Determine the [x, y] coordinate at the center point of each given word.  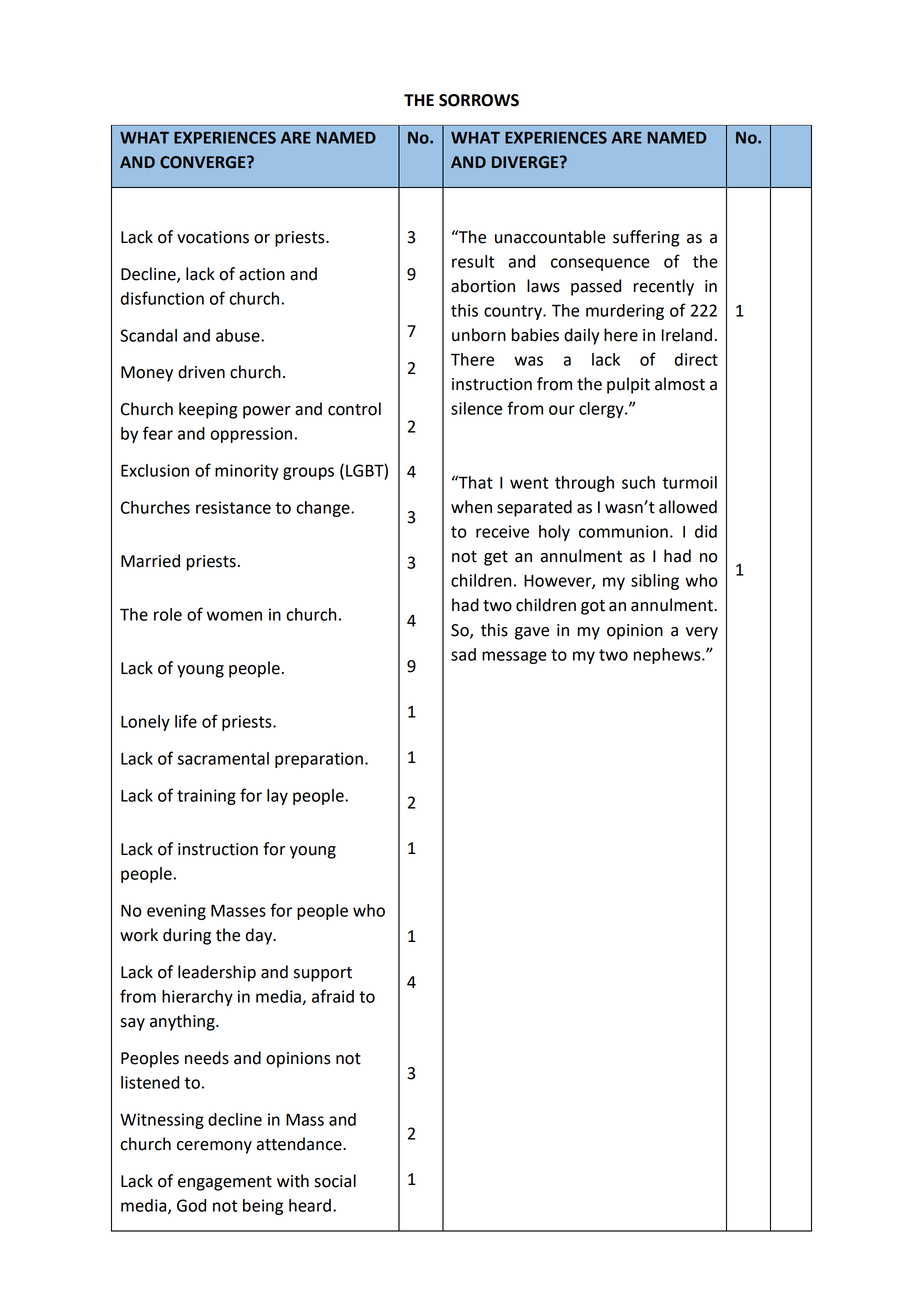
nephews [668, 656]
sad [463, 654]
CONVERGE [204, 162]
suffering [646, 238]
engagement [225, 1183]
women [234, 616]
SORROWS [479, 100]
